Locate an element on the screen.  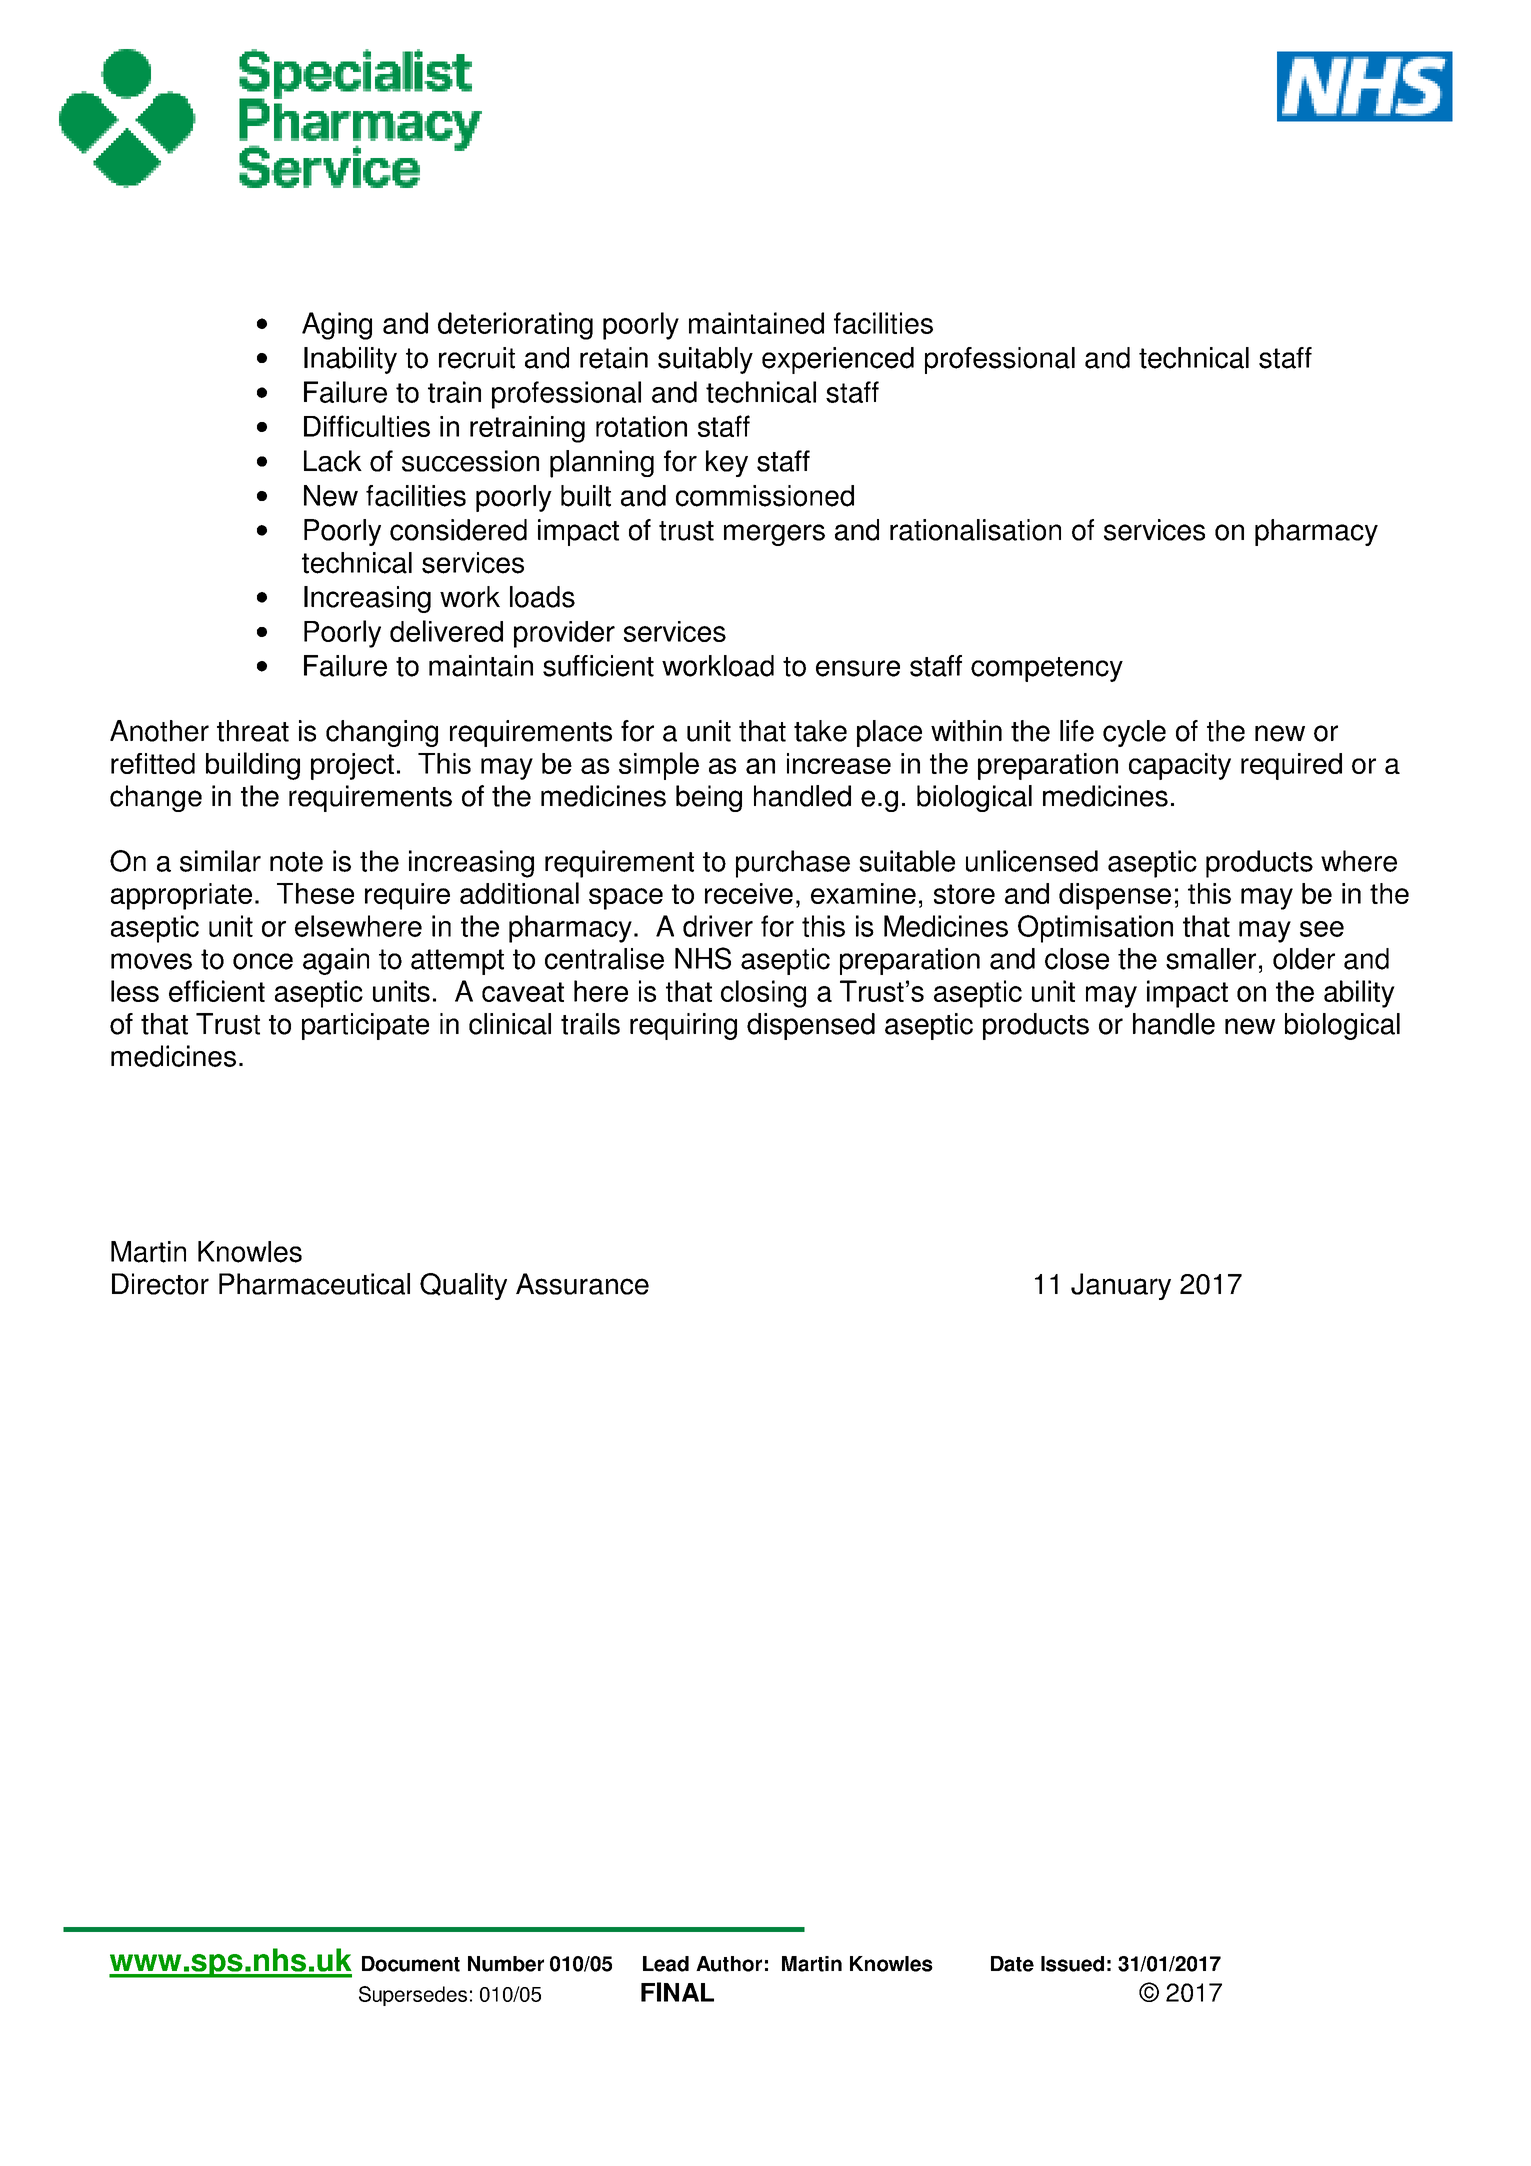
rationalisation is located at coordinates (975, 530).
